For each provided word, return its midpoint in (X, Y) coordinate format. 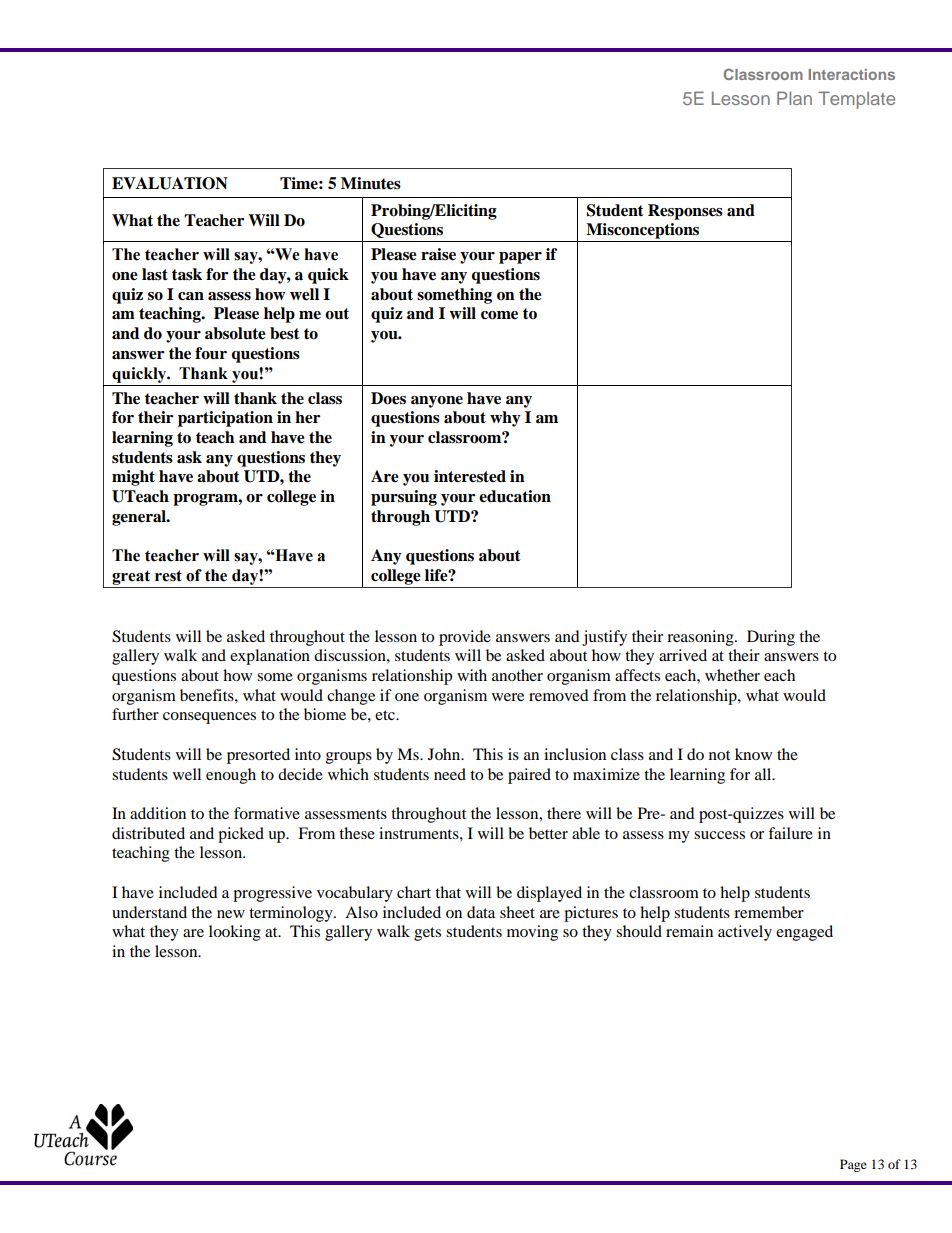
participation (225, 419)
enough (231, 776)
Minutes (371, 183)
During (771, 638)
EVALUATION (170, 183)
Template (856, 100)
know (753, 754)
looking (235, 933)
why (505, 419)
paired (529, 776)
